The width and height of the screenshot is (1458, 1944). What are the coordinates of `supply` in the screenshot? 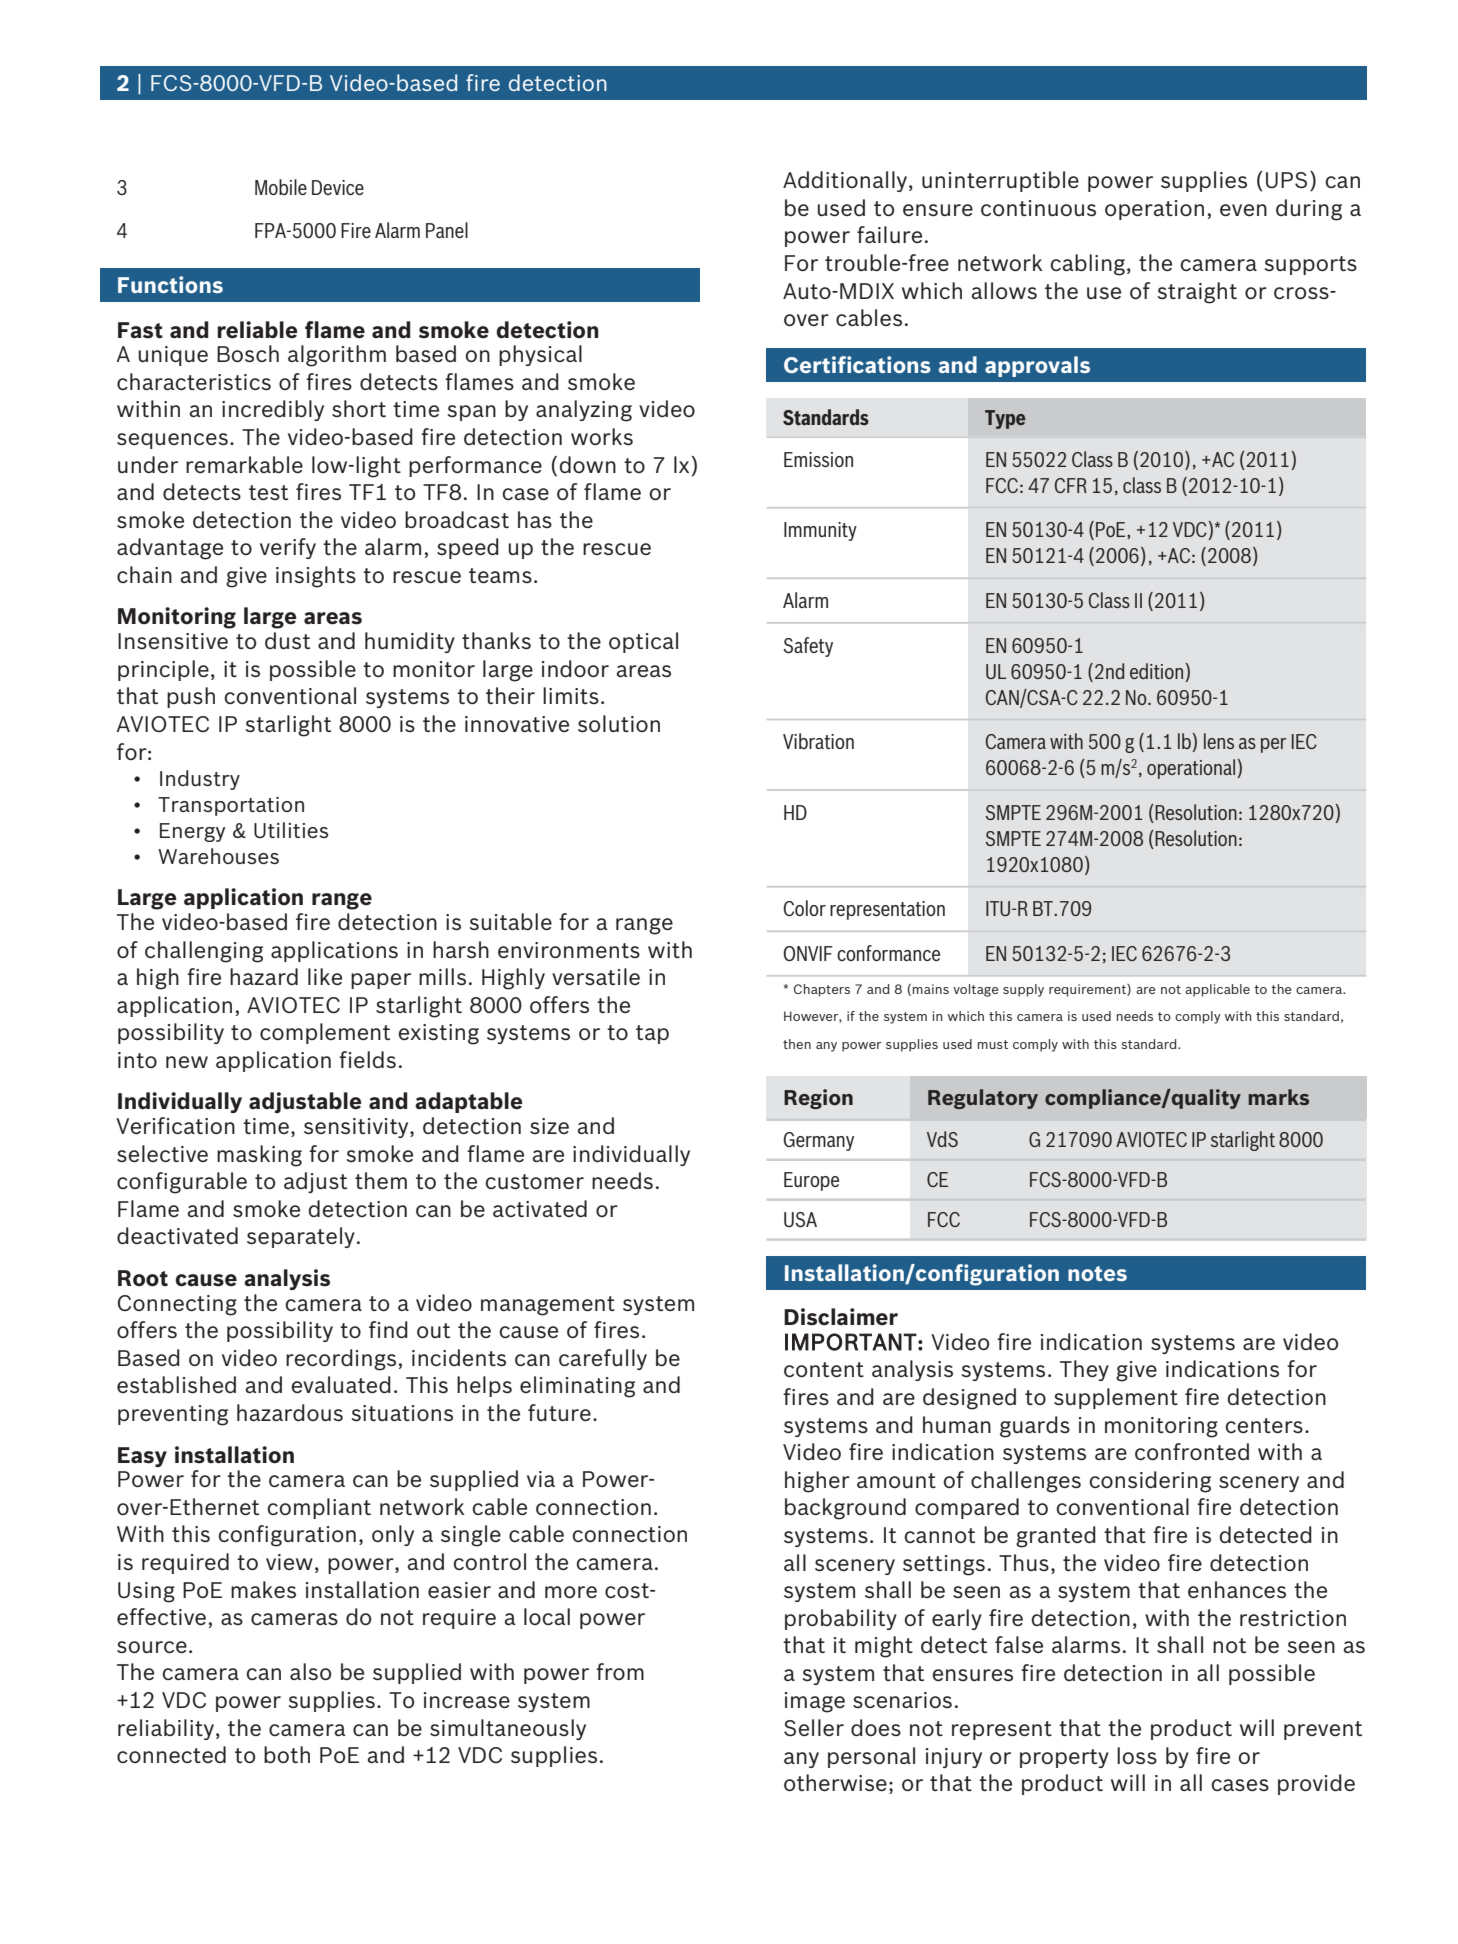 It's located at (1023, 990).
